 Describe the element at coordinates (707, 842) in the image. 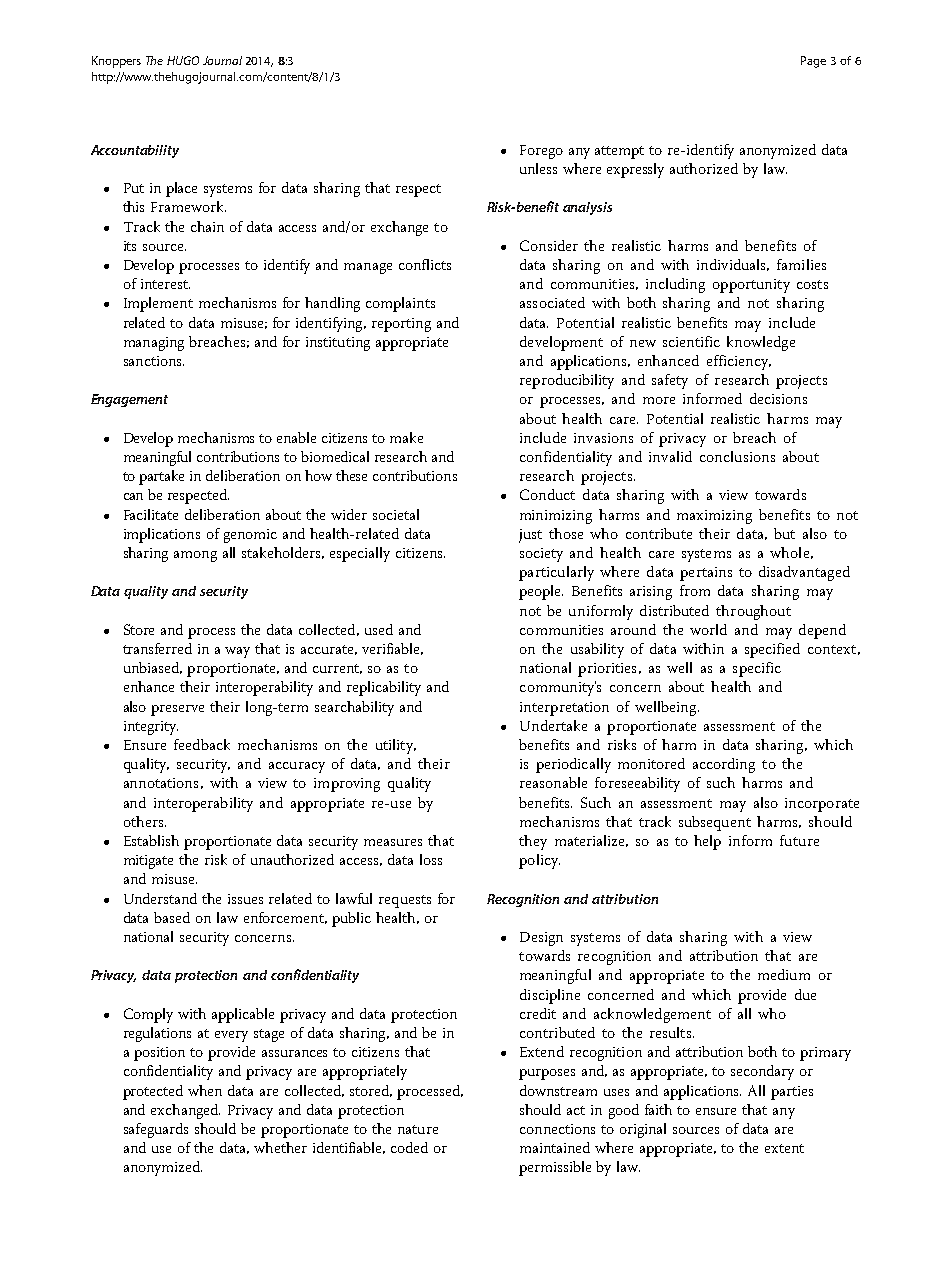

I see `help` at that location.
